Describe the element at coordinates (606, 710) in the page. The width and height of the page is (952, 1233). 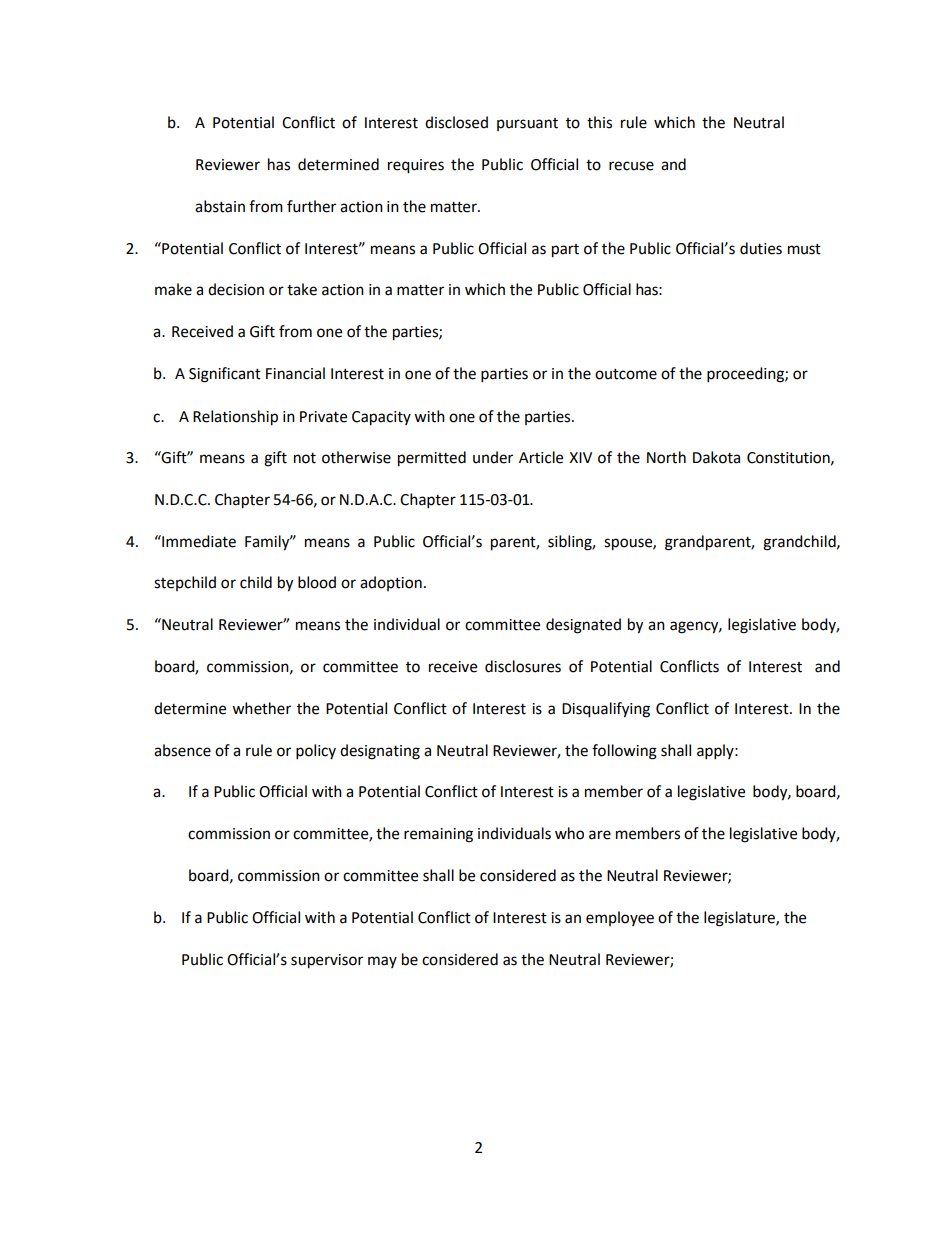
I see `Disqualifying` at that location.
